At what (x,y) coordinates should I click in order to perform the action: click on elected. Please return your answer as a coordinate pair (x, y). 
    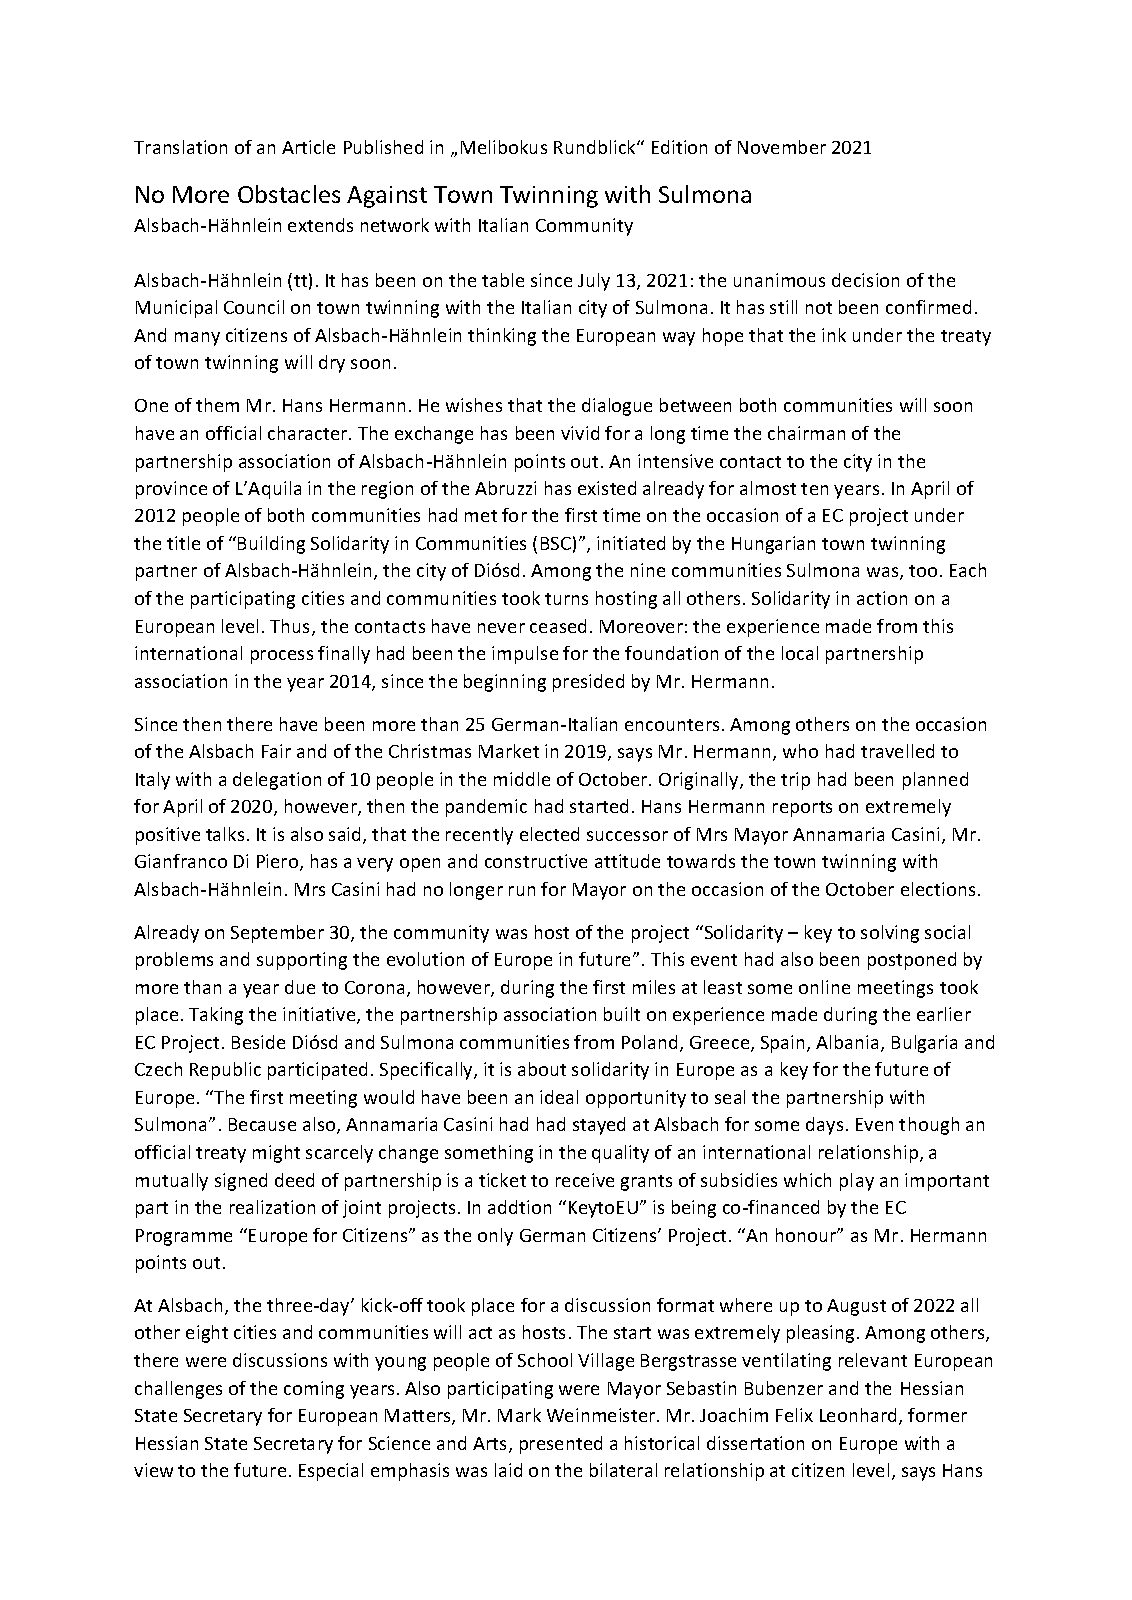
    Looking at the image, I should click on (549, 834).
